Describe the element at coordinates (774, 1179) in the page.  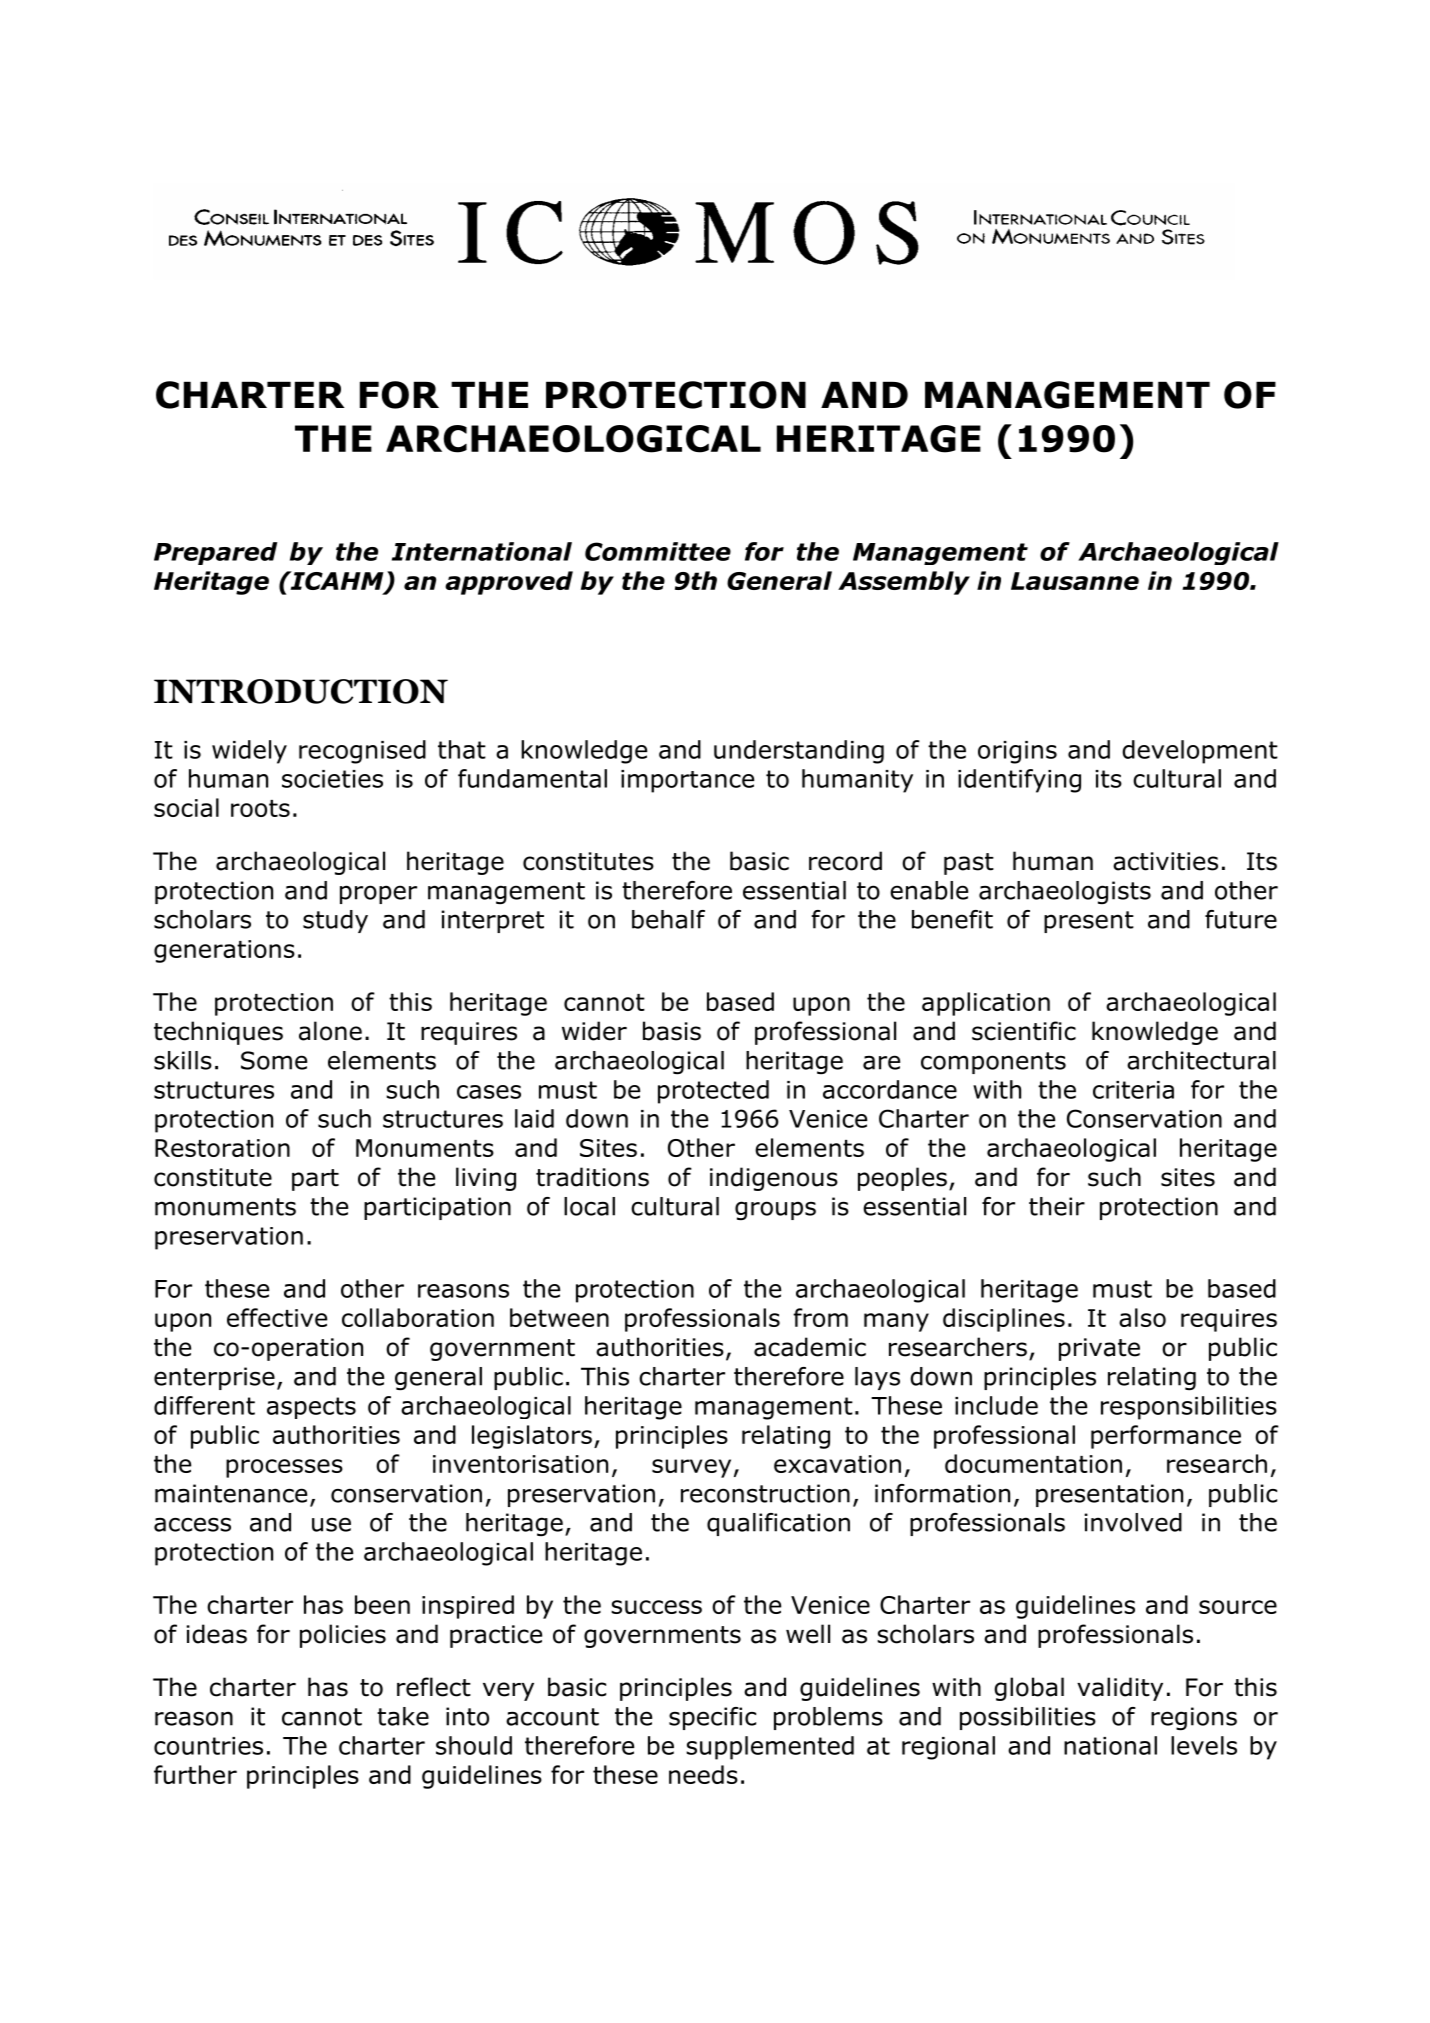
I see `indigenous` at that location.
